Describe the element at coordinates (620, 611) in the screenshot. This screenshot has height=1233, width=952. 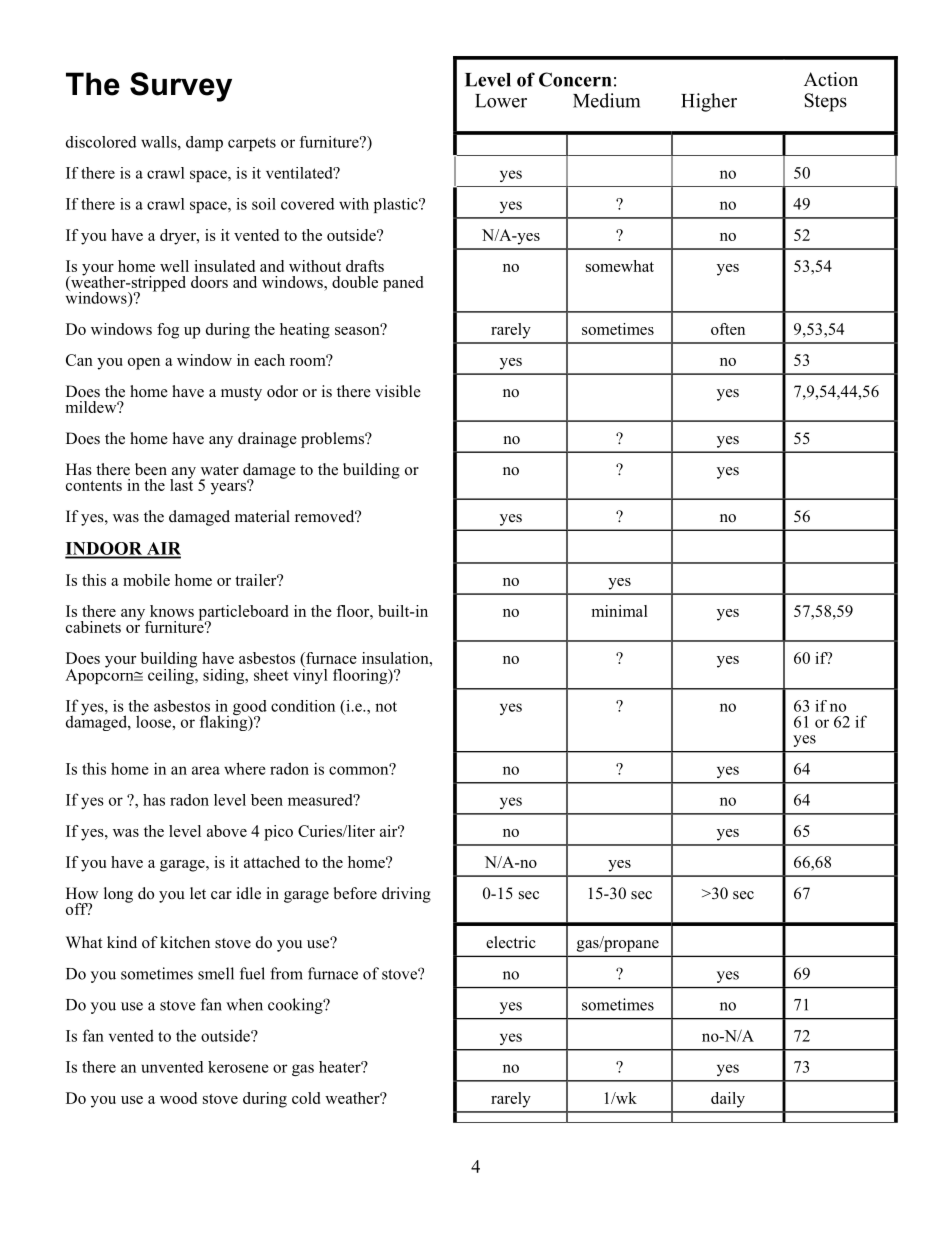
I see `minimal` at that location.
